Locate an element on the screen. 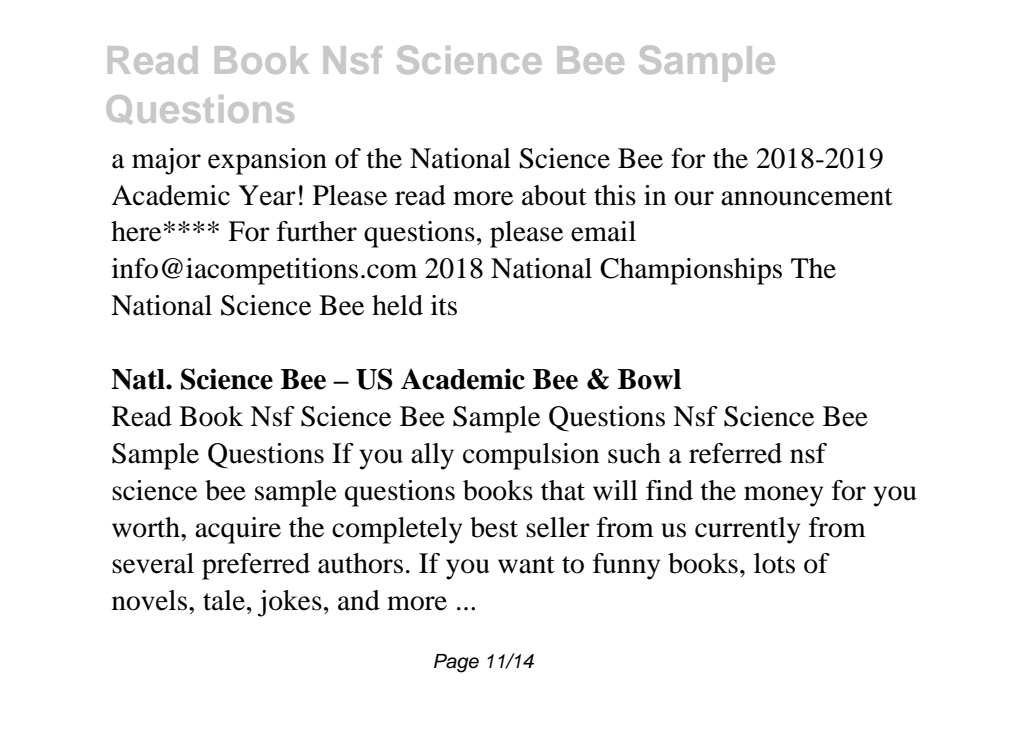 The width and height of the screenshot is (1030, 731). its is located at coordinates (444, 305).
